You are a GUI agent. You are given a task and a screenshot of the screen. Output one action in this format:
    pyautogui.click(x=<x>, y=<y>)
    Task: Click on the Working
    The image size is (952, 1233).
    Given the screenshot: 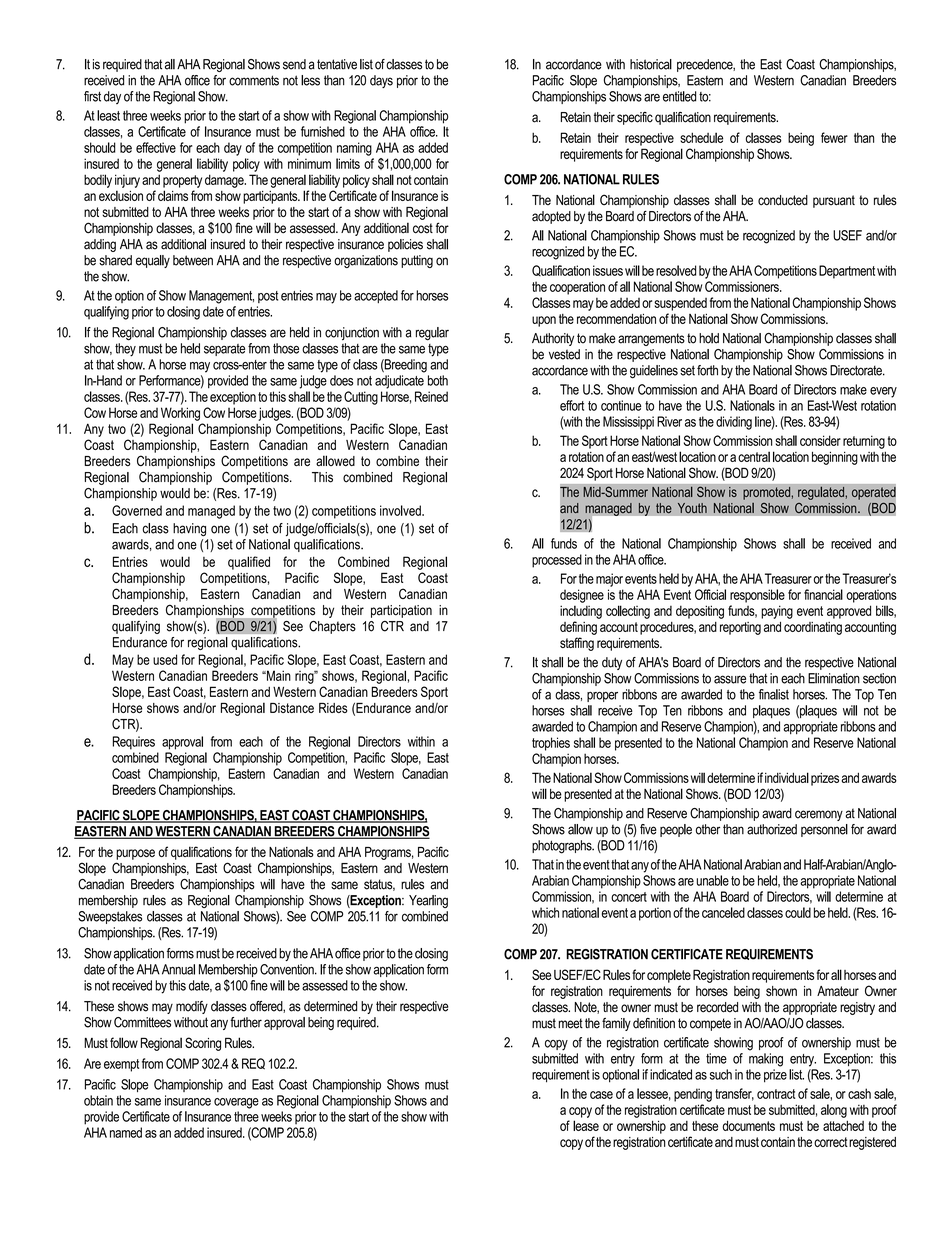 What is the action you would take?
    pyautogui.click(x=180, y=414)
